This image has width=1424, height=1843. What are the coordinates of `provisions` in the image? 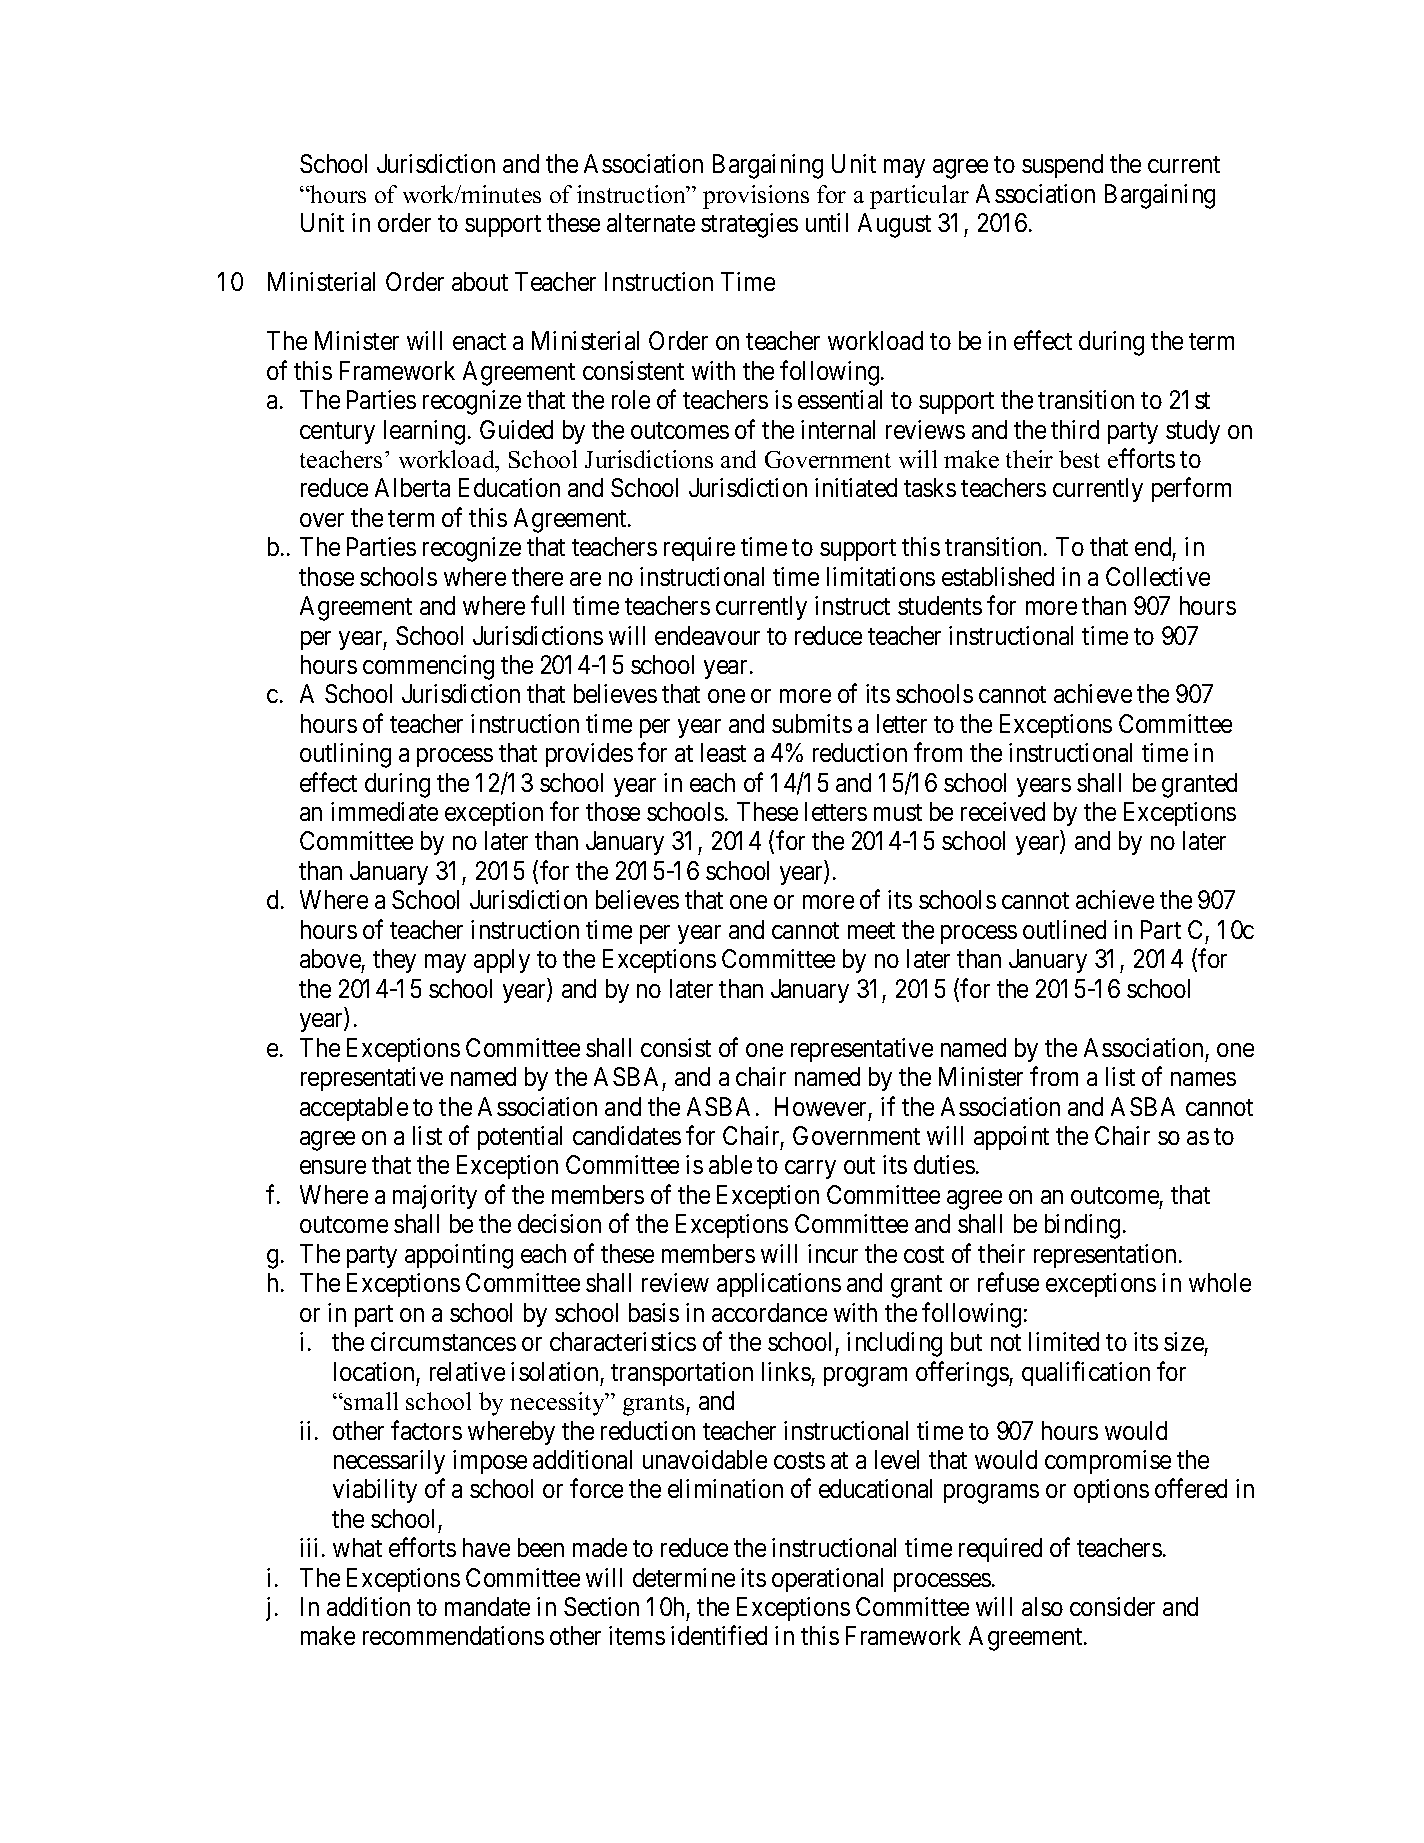 It's located at (756, 197).
